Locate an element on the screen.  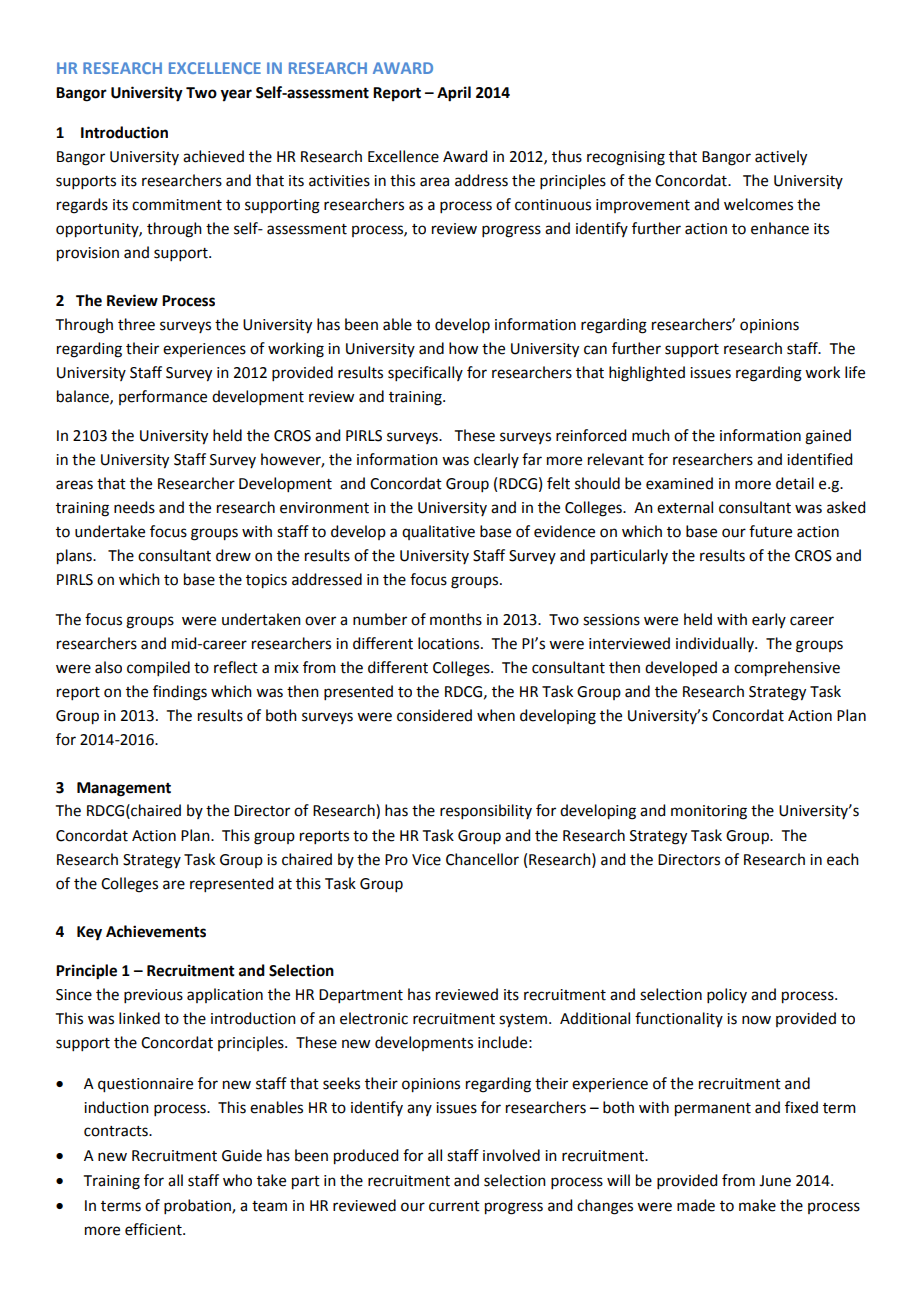
efficient is located at coordinates (154, 1229).
